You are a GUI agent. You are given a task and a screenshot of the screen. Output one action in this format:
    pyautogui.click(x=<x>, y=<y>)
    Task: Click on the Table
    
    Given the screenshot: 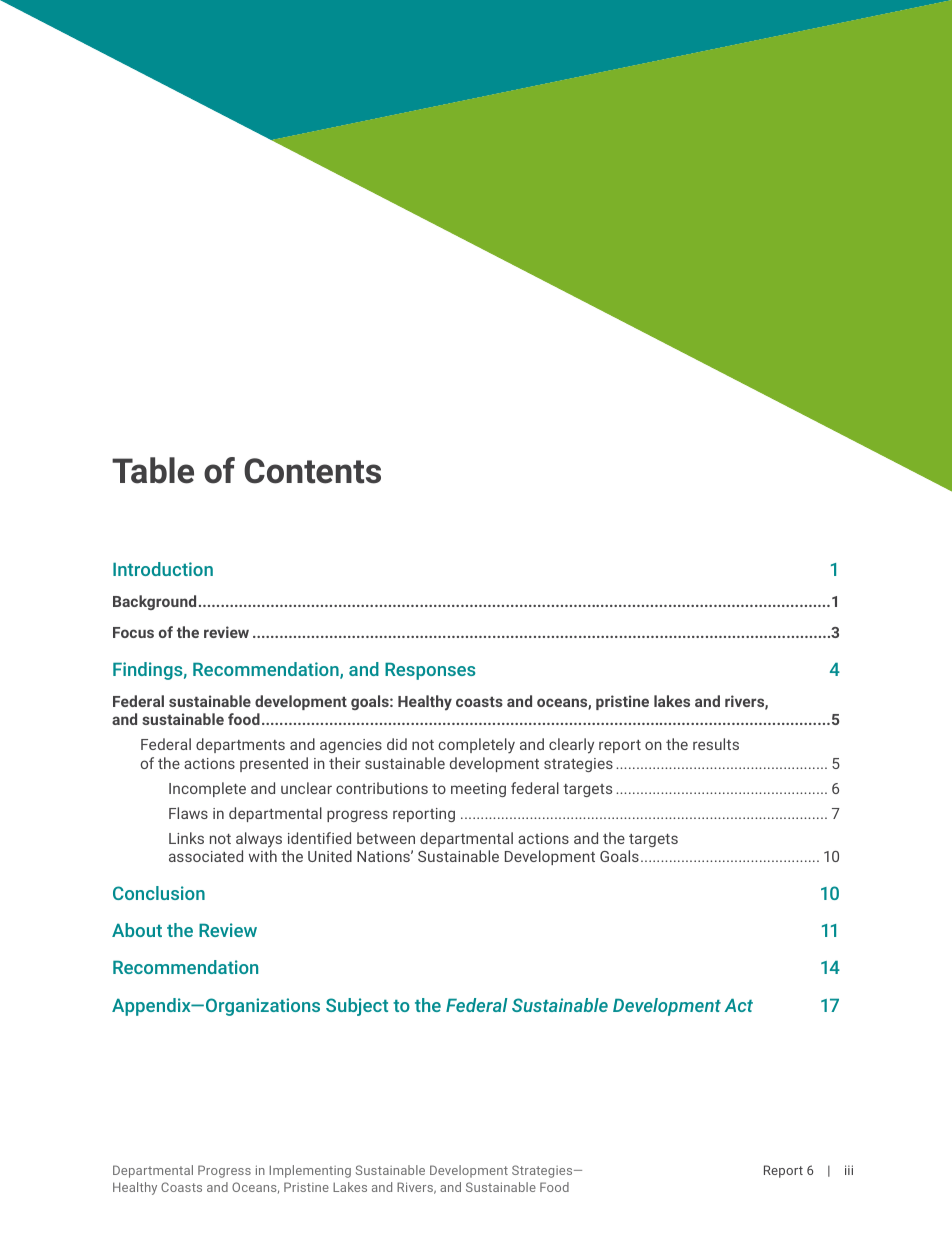 What is the action you would take?
    pyautogui.click(x=153, y=470)
